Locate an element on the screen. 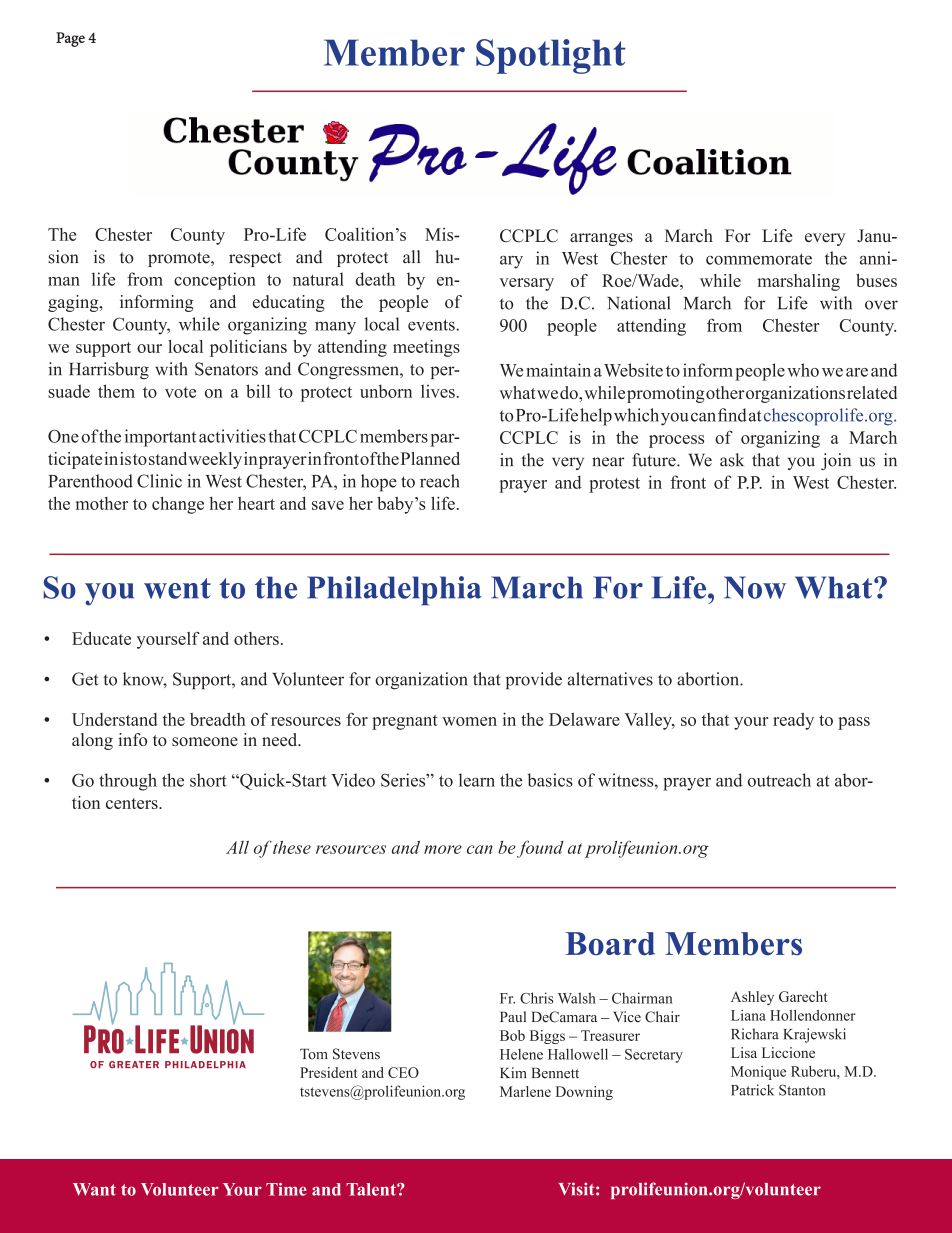 The image size is (952, 1233). Ashley is located at coordinates (752, 998).
